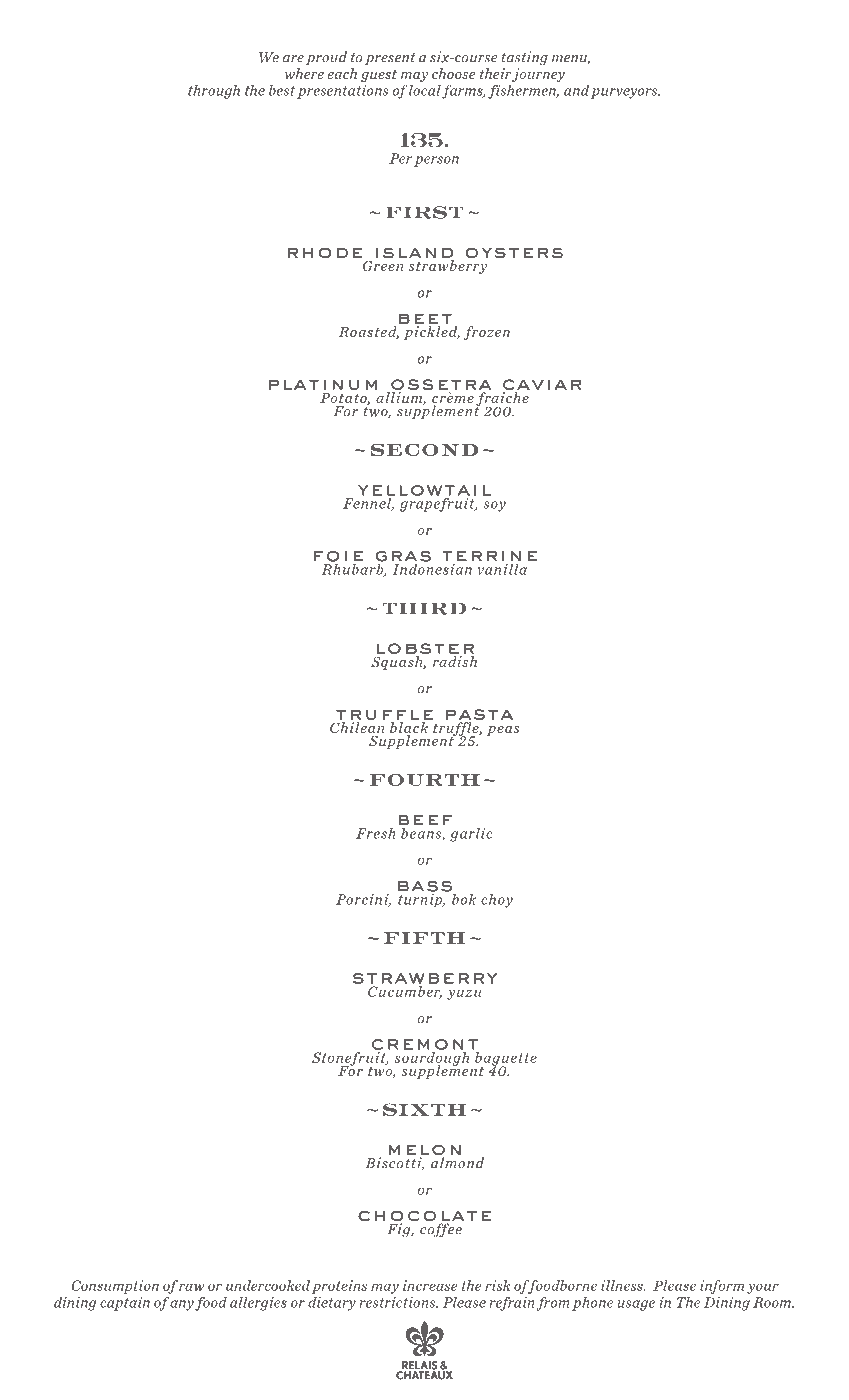  What do you see at coordinates (722, 1287) in the screenshot?
I see `inform` at bounding box center [722, 1287].
